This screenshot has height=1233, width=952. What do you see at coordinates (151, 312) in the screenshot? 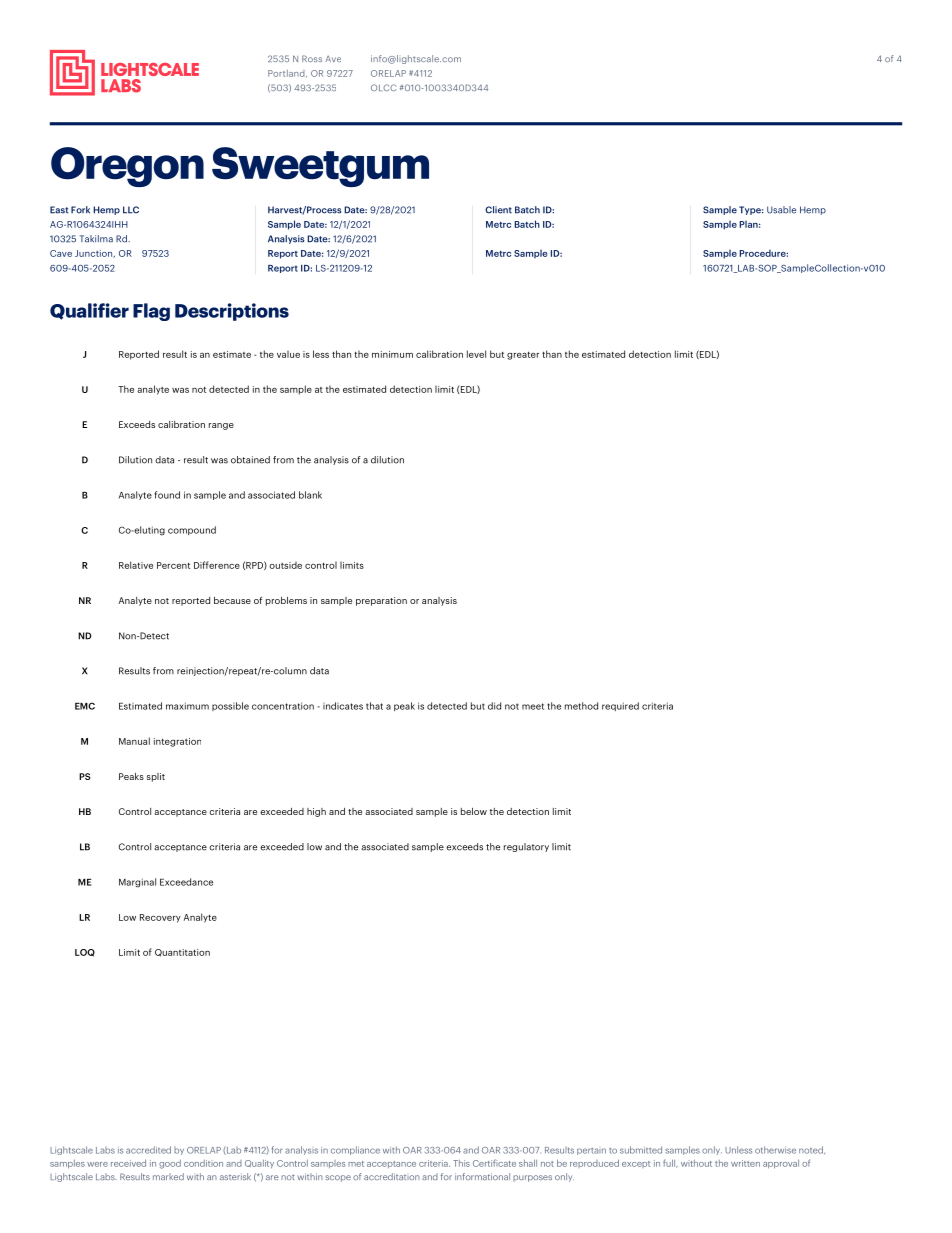
I see `Flag` at bounding box center [151, 312].
